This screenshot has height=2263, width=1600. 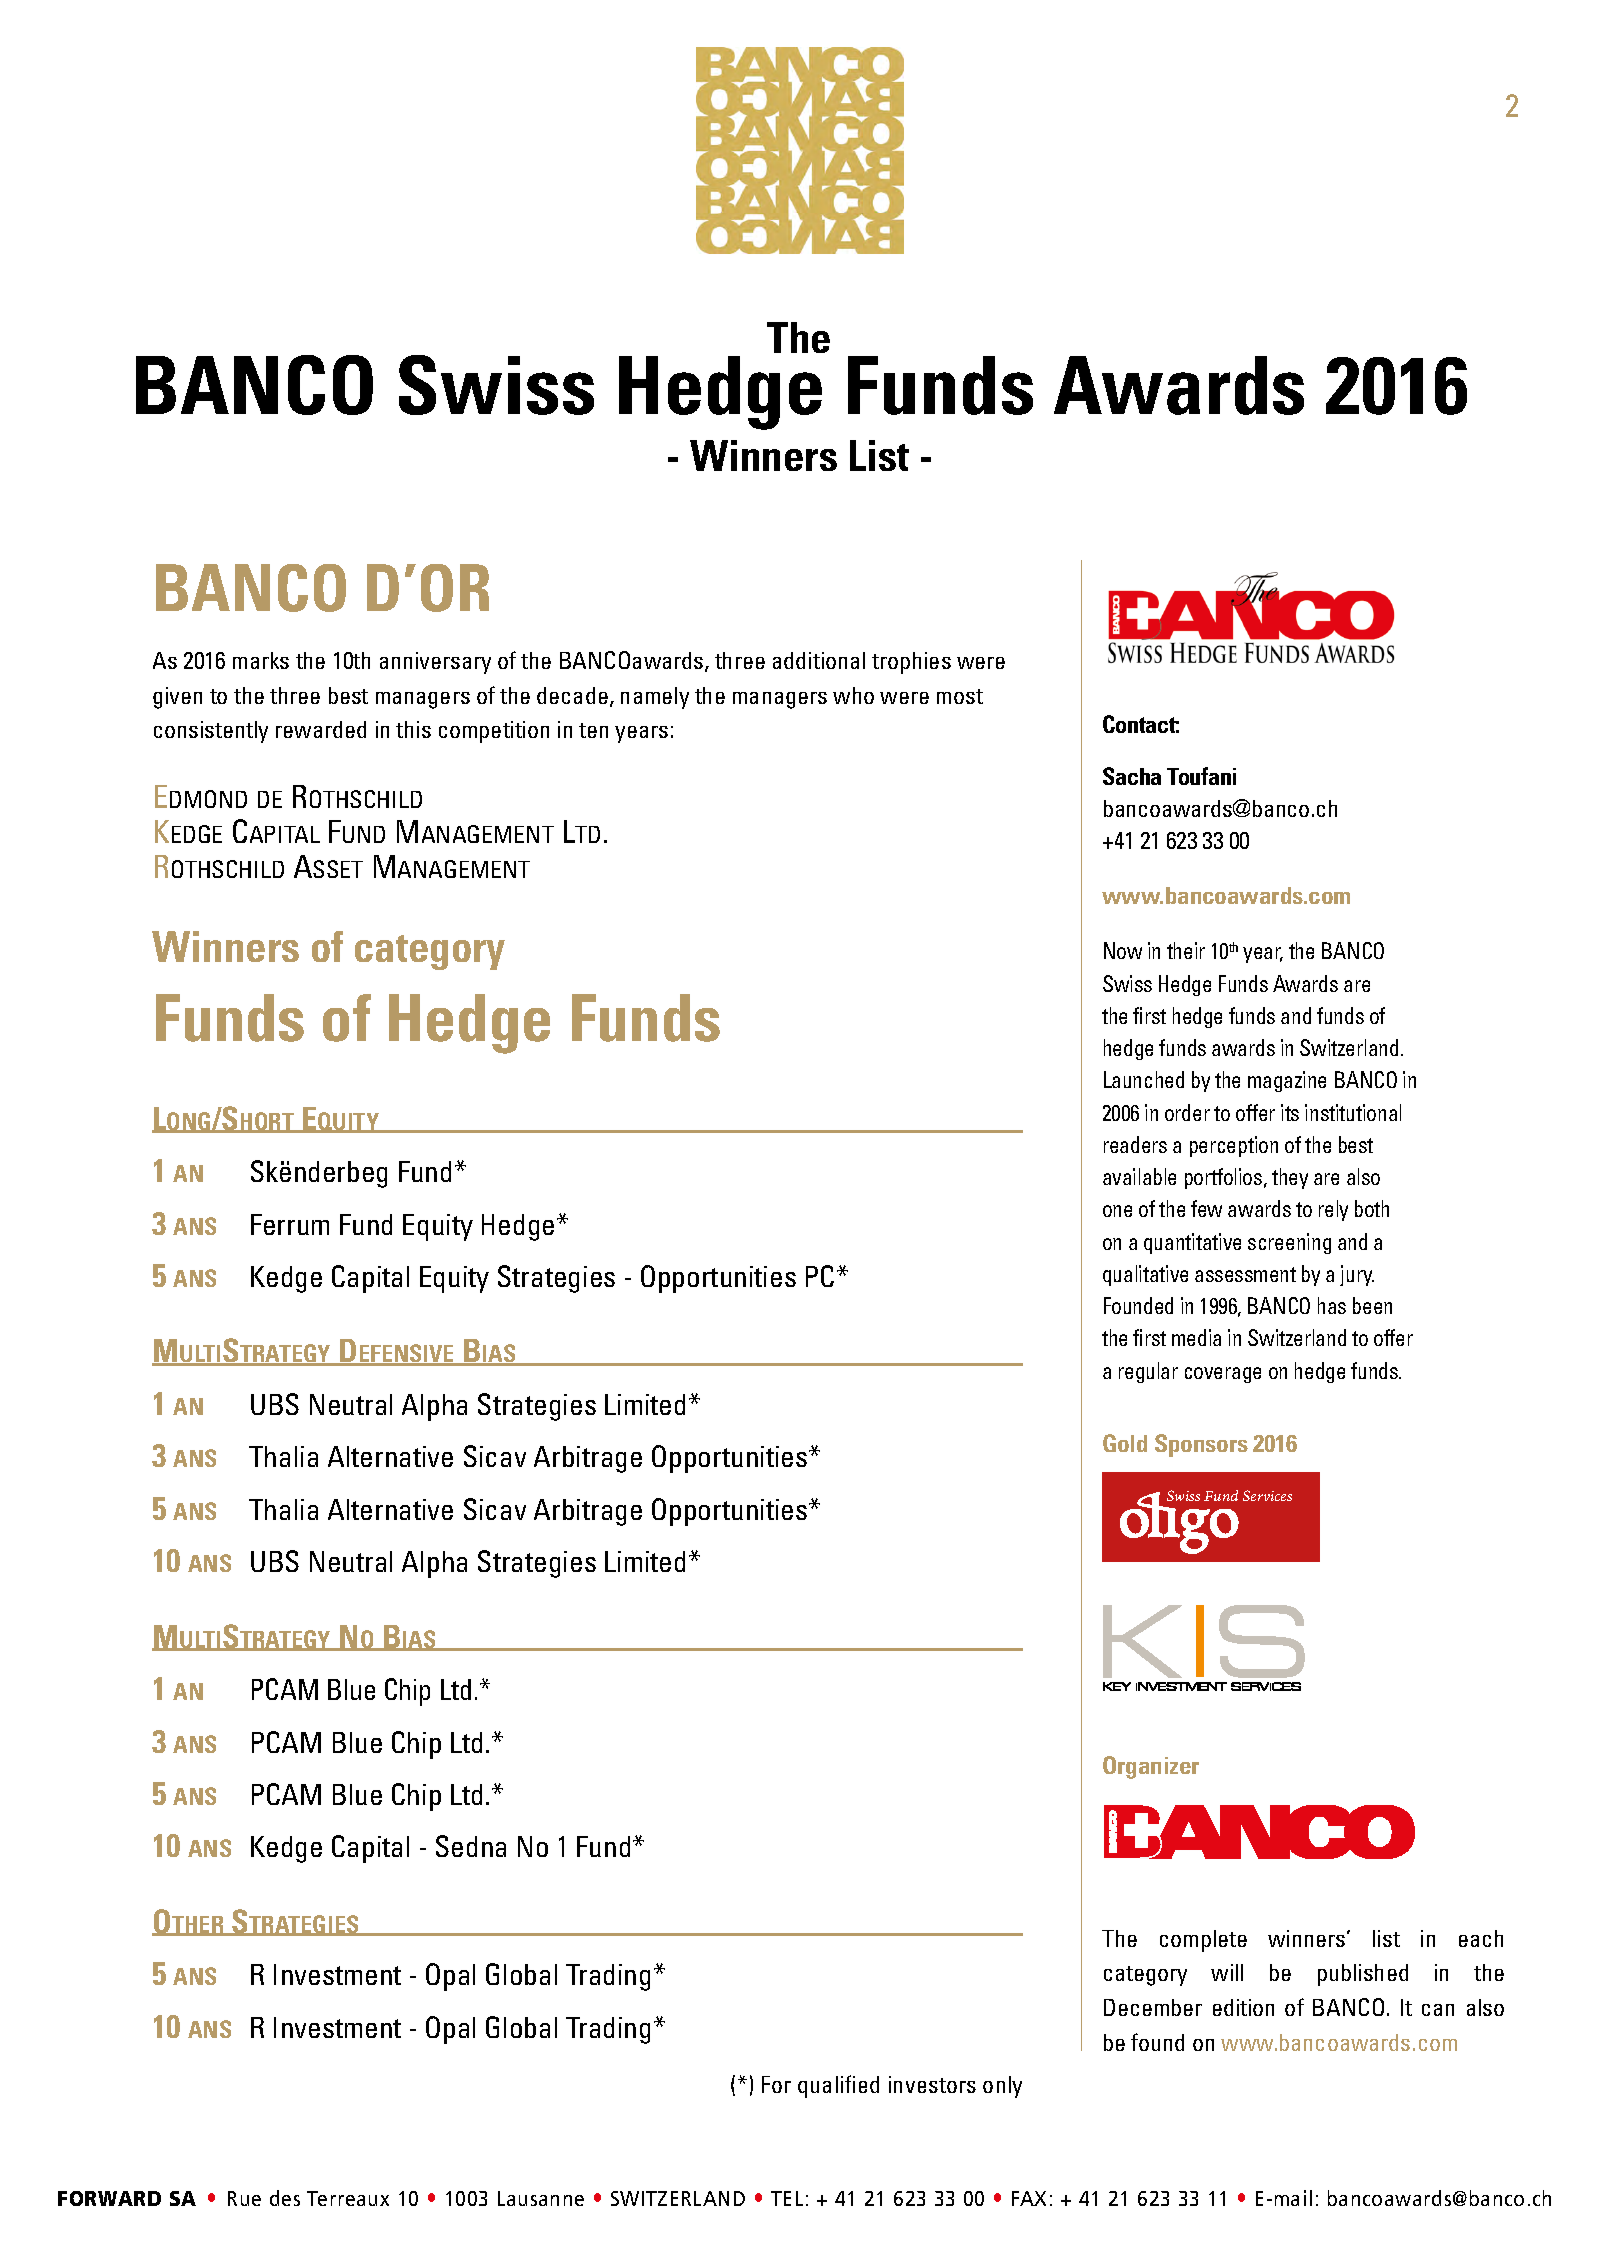 What do you see at coordinates (1267, 1495) in the screenshot?
I see `Services` at bounding box center [1267, 1495].
